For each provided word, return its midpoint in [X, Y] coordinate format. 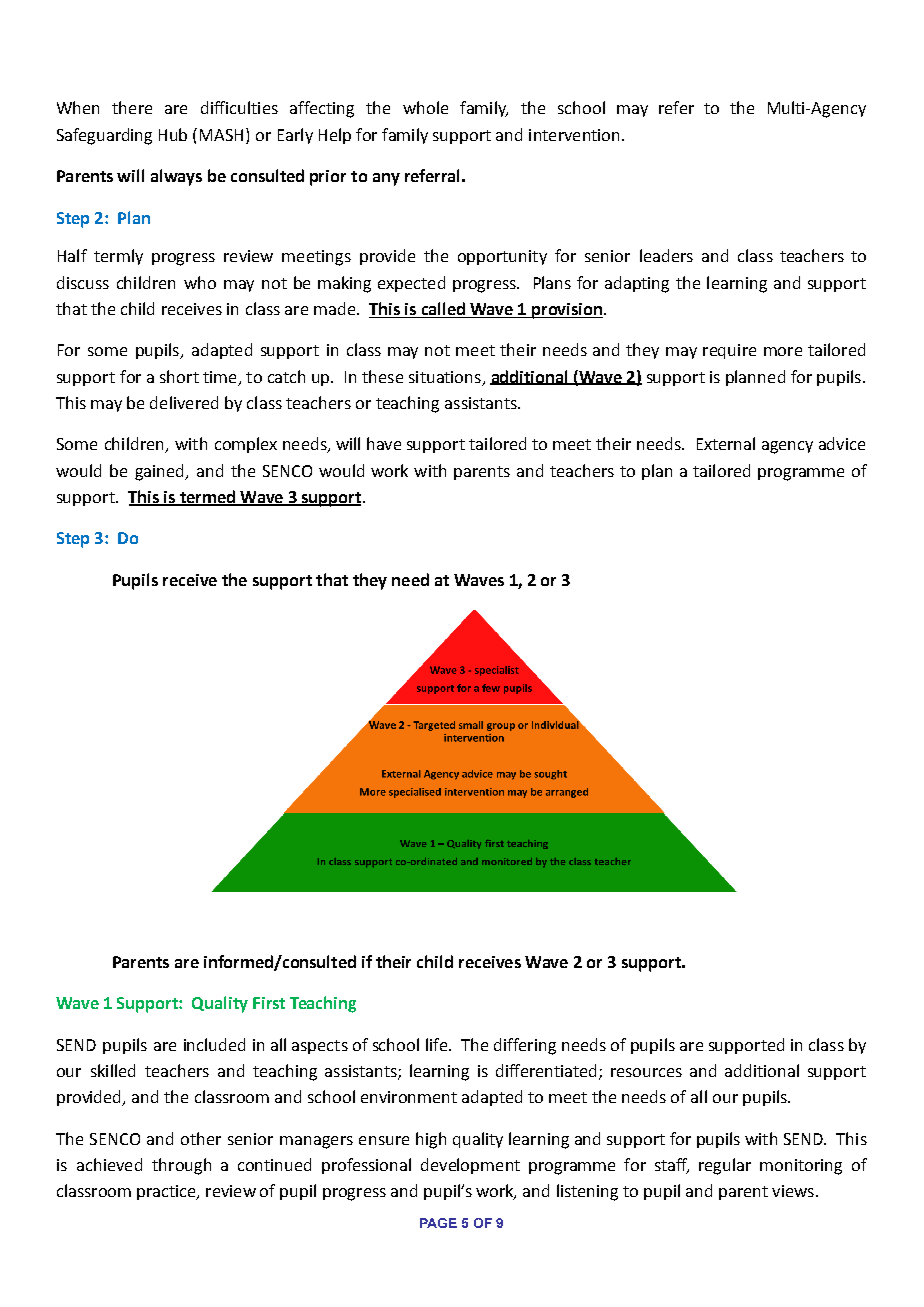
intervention [576, 135]
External [726, 443]
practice [167, 1192]
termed [207, 497]
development [470, 1166]
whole [425, 107]
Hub [173, 134]
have [384, 443]
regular [725, 1166]
